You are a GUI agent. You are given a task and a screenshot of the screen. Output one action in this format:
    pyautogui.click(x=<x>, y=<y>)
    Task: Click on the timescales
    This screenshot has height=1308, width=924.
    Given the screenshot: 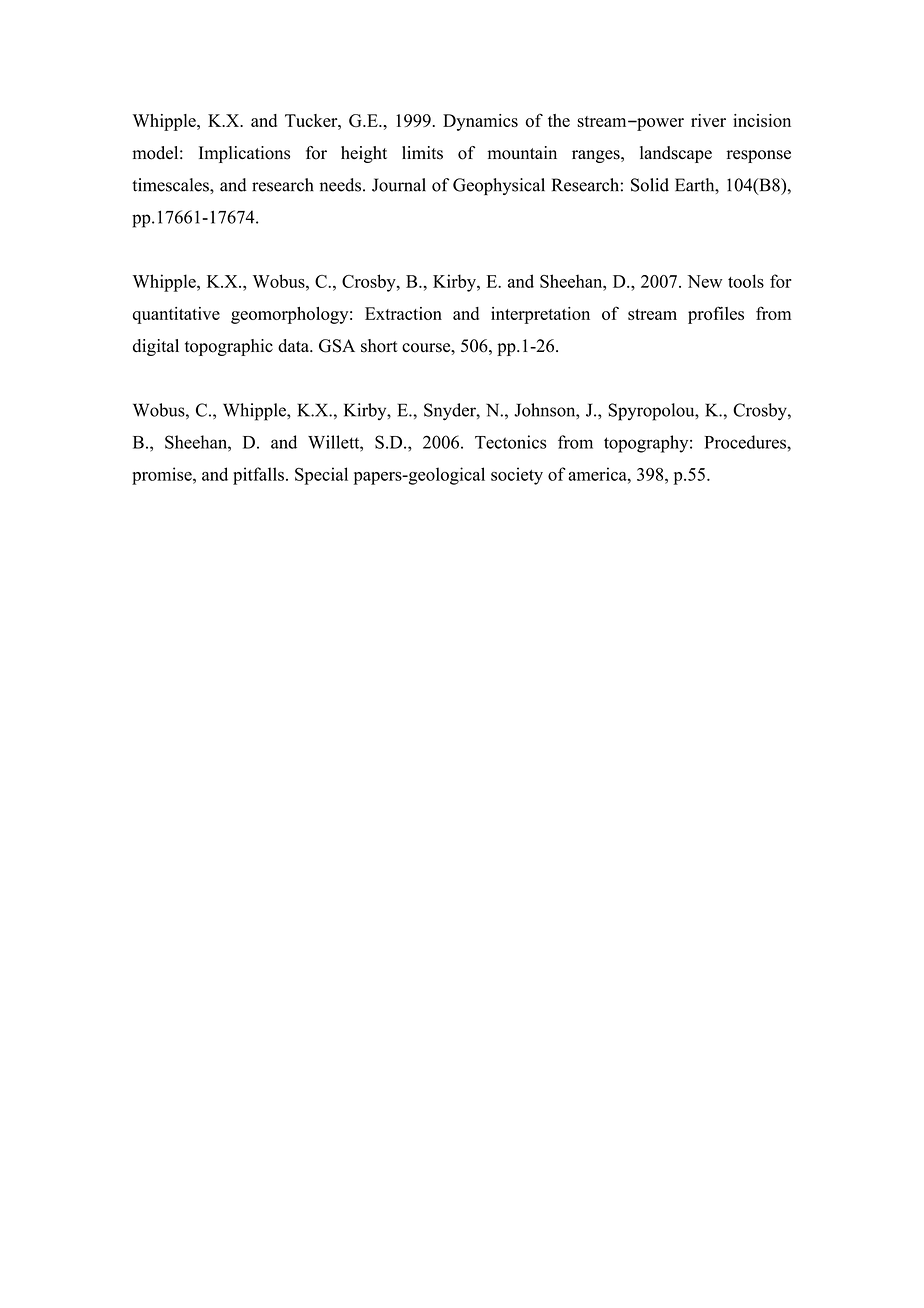 What is the action you would take?
    pyautogui.click(x=171, y=185)
